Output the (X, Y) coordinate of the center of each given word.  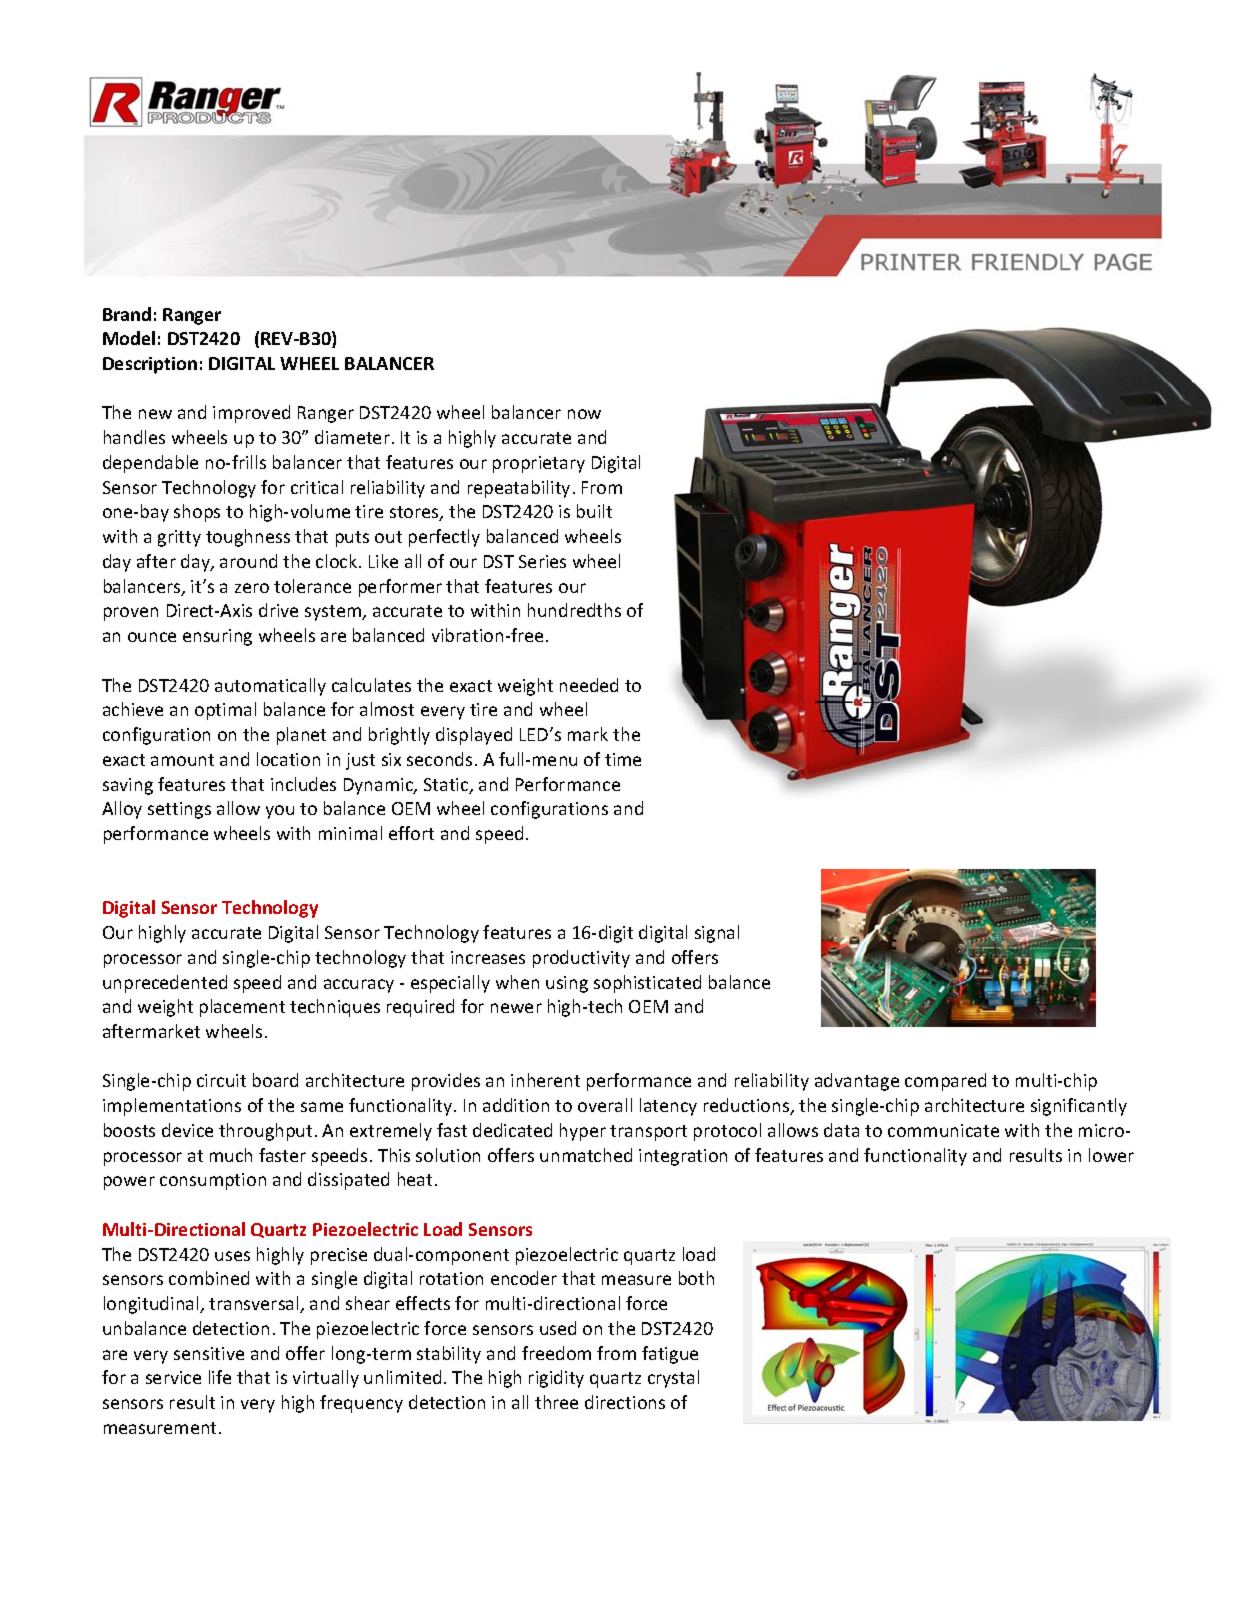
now (584, 414)
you (280, 812)
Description (150, 365)
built (594, 511)
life (220, 1377)
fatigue (670, 1355)
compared (945, 1082)
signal (717, 934)
